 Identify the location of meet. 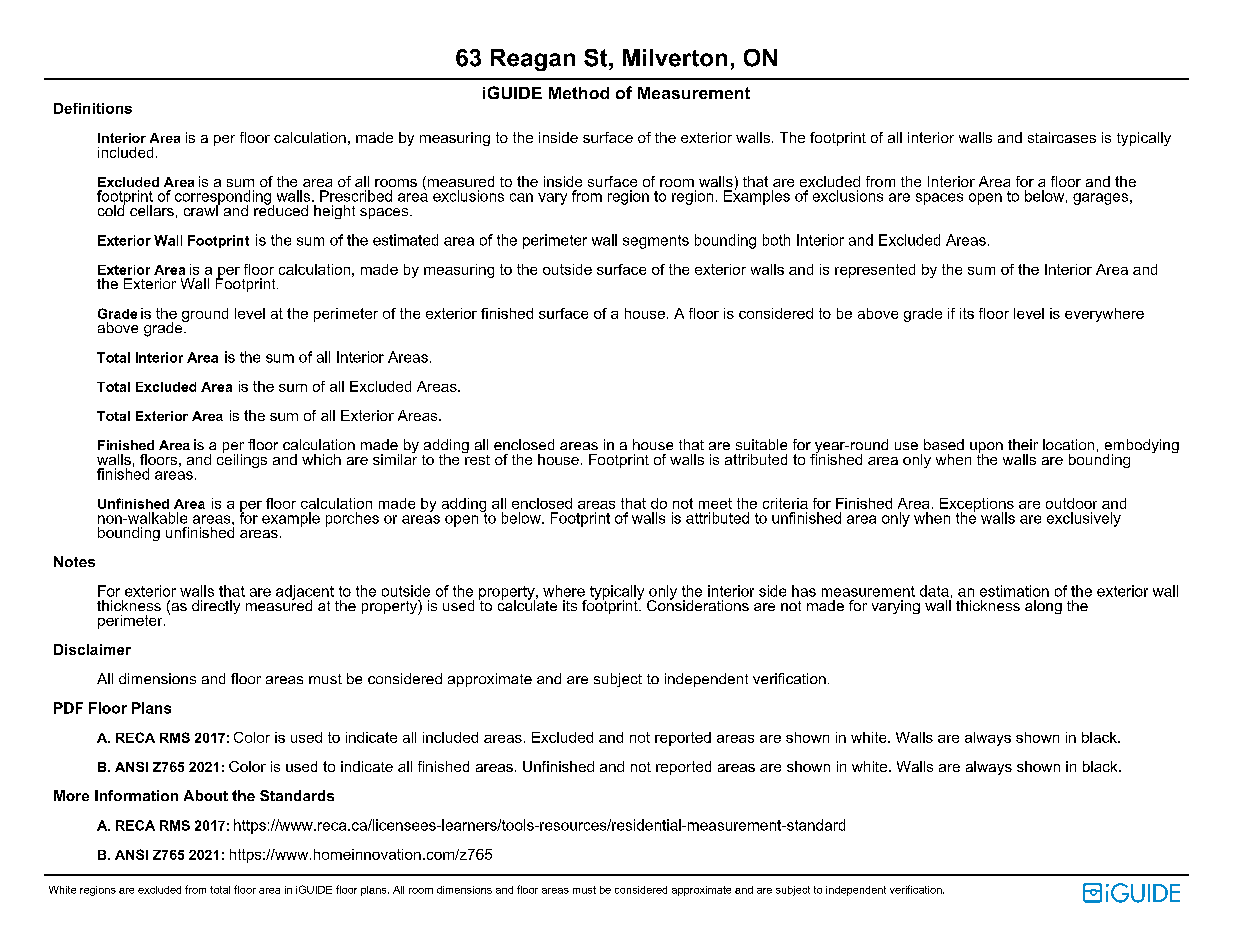
(715, 503).
